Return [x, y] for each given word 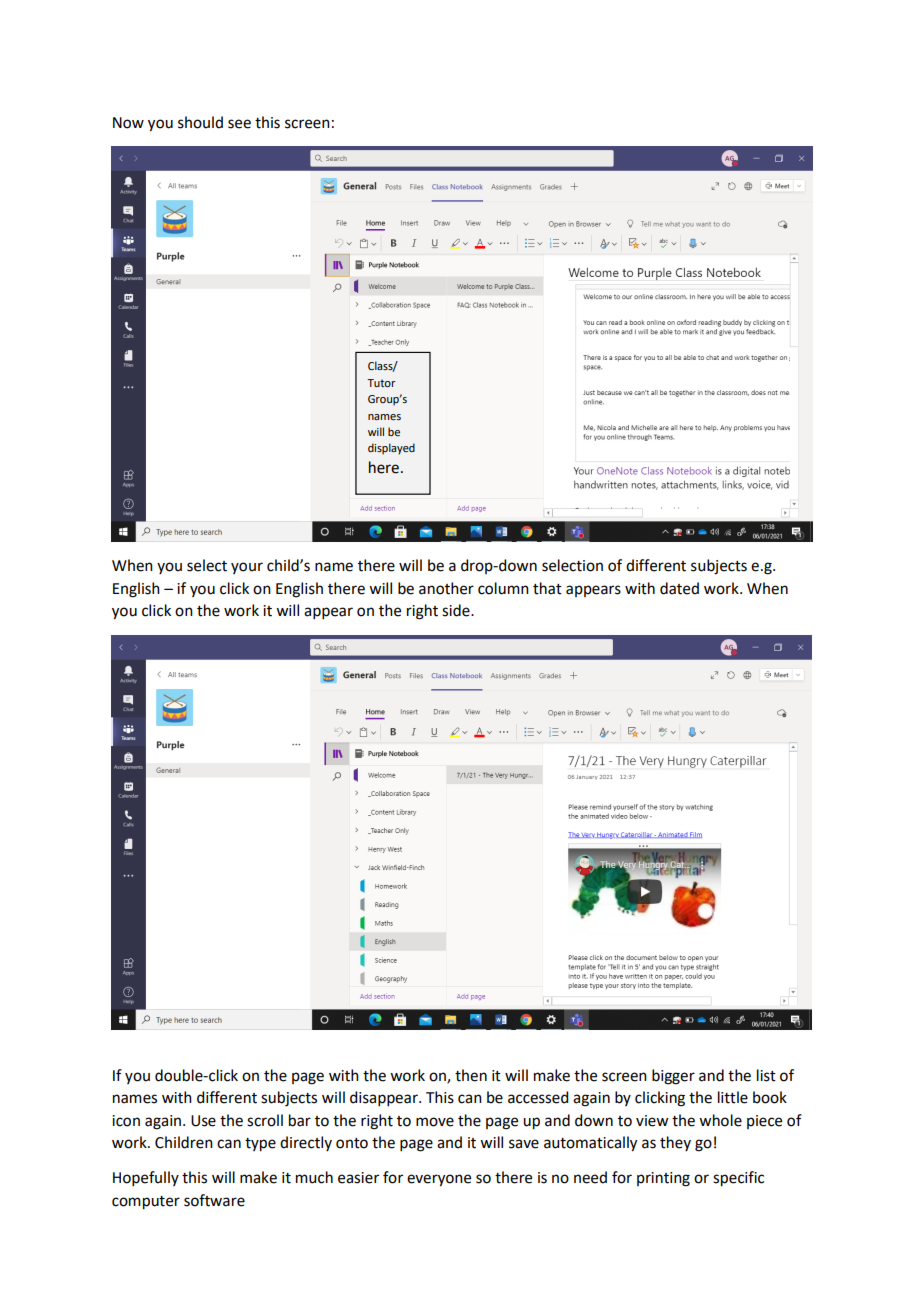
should [200, 122]
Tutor [381, 383]
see [239, 124]
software [214, 1200]
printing [663, 1179]
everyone [439, 1180]
